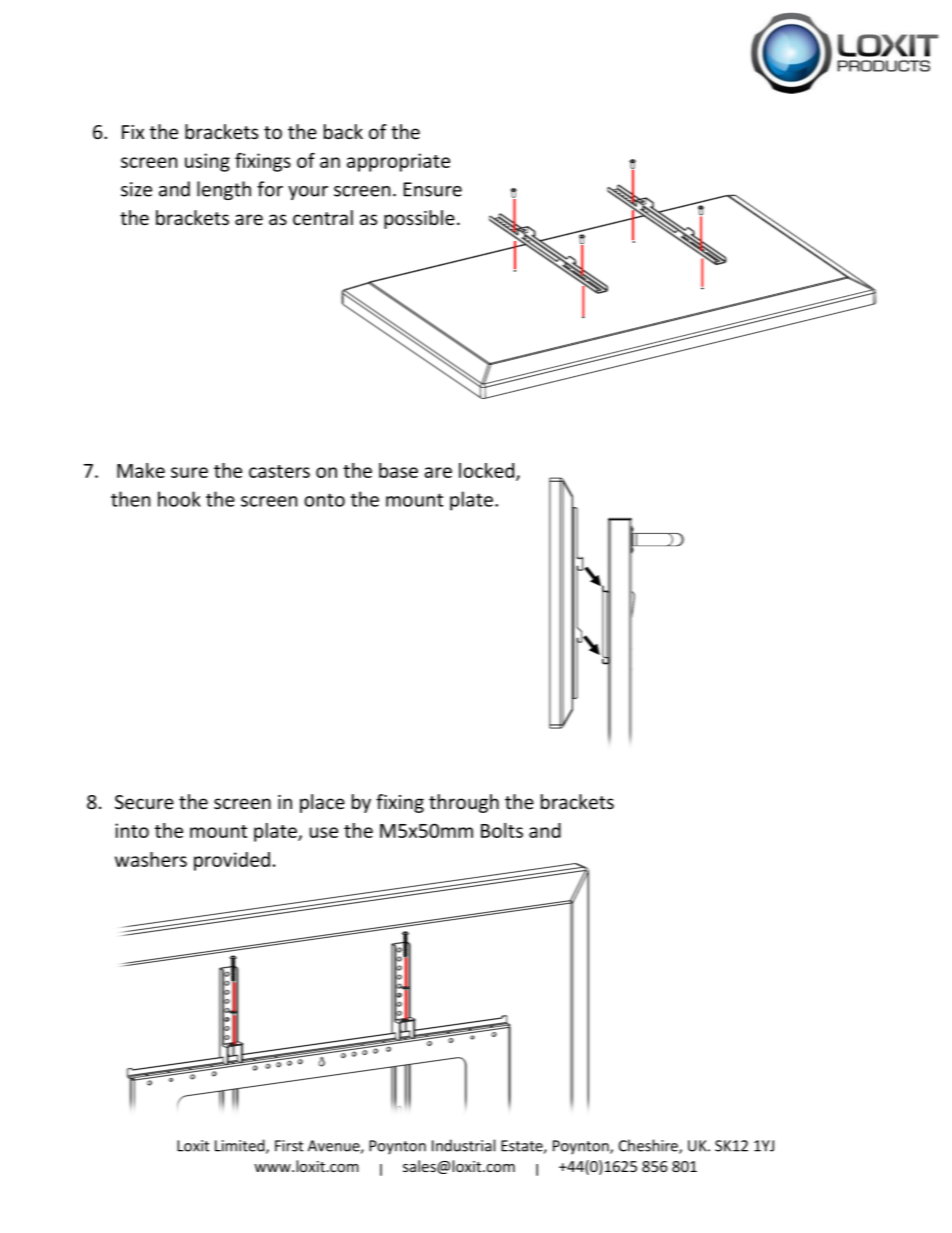 The height and width of the screenshot is (1233, 952). What do you see at coordinates (488, 472) in the screenshot?
I see `locked` at bounding box center [488, 472].
